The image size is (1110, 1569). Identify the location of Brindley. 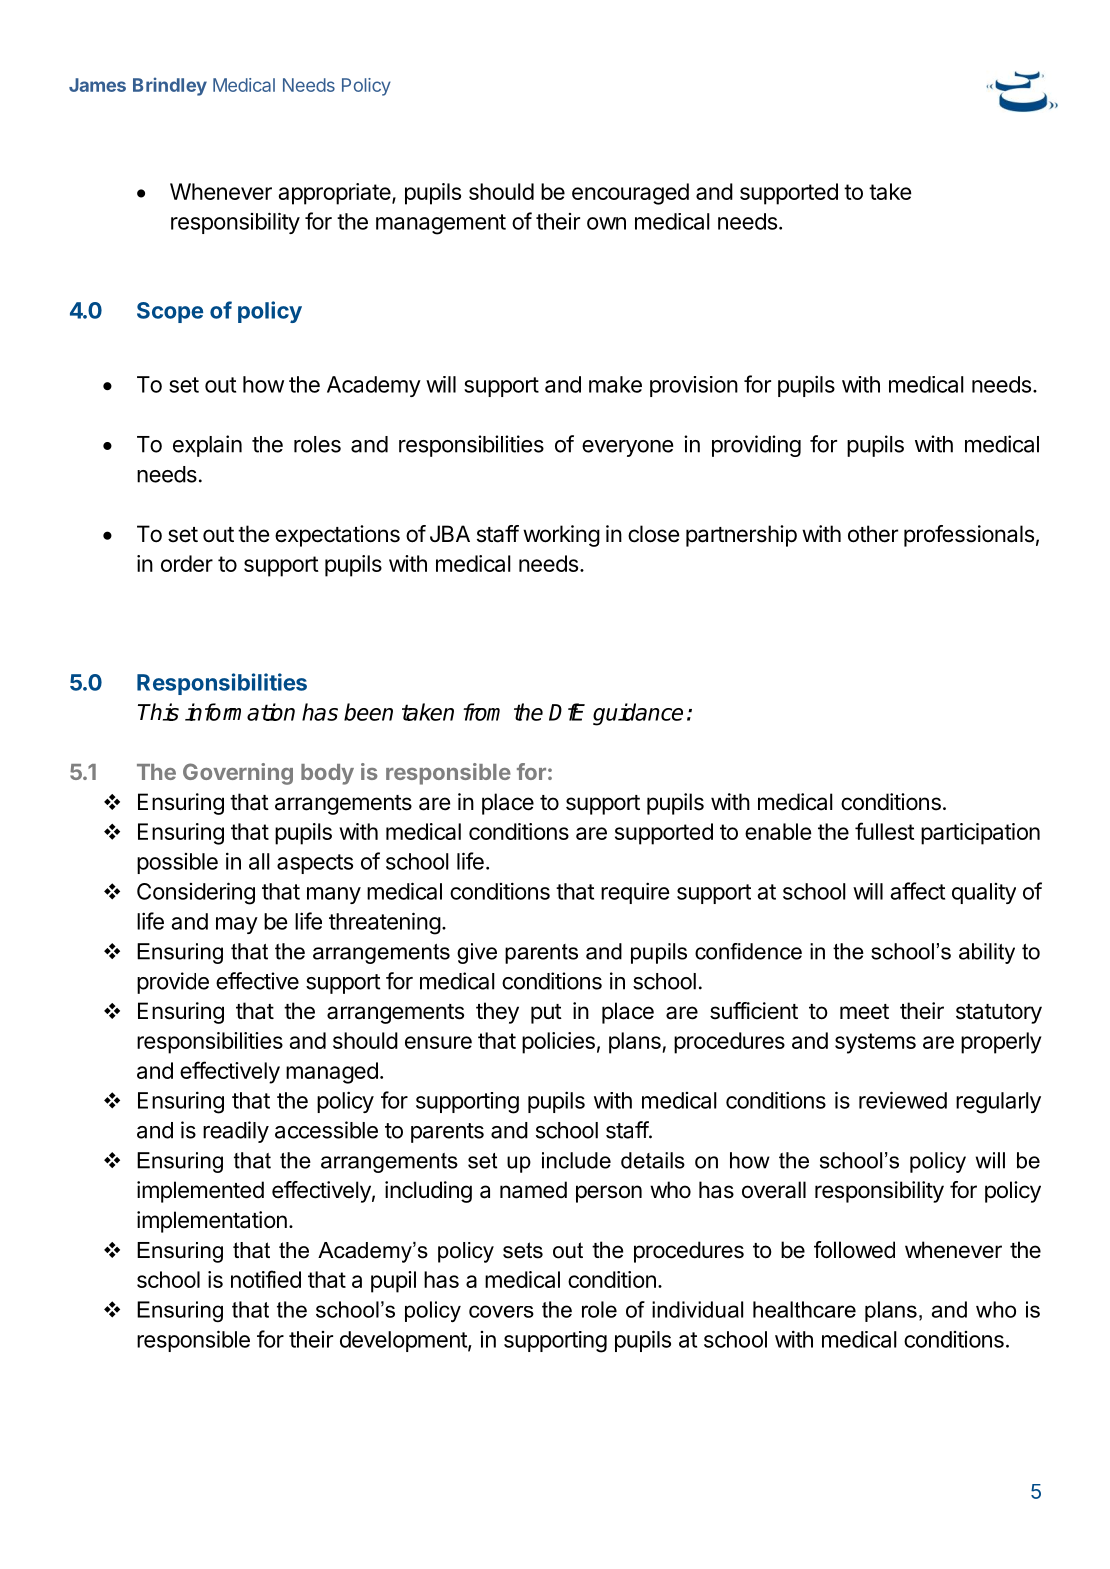
(170, 86).
